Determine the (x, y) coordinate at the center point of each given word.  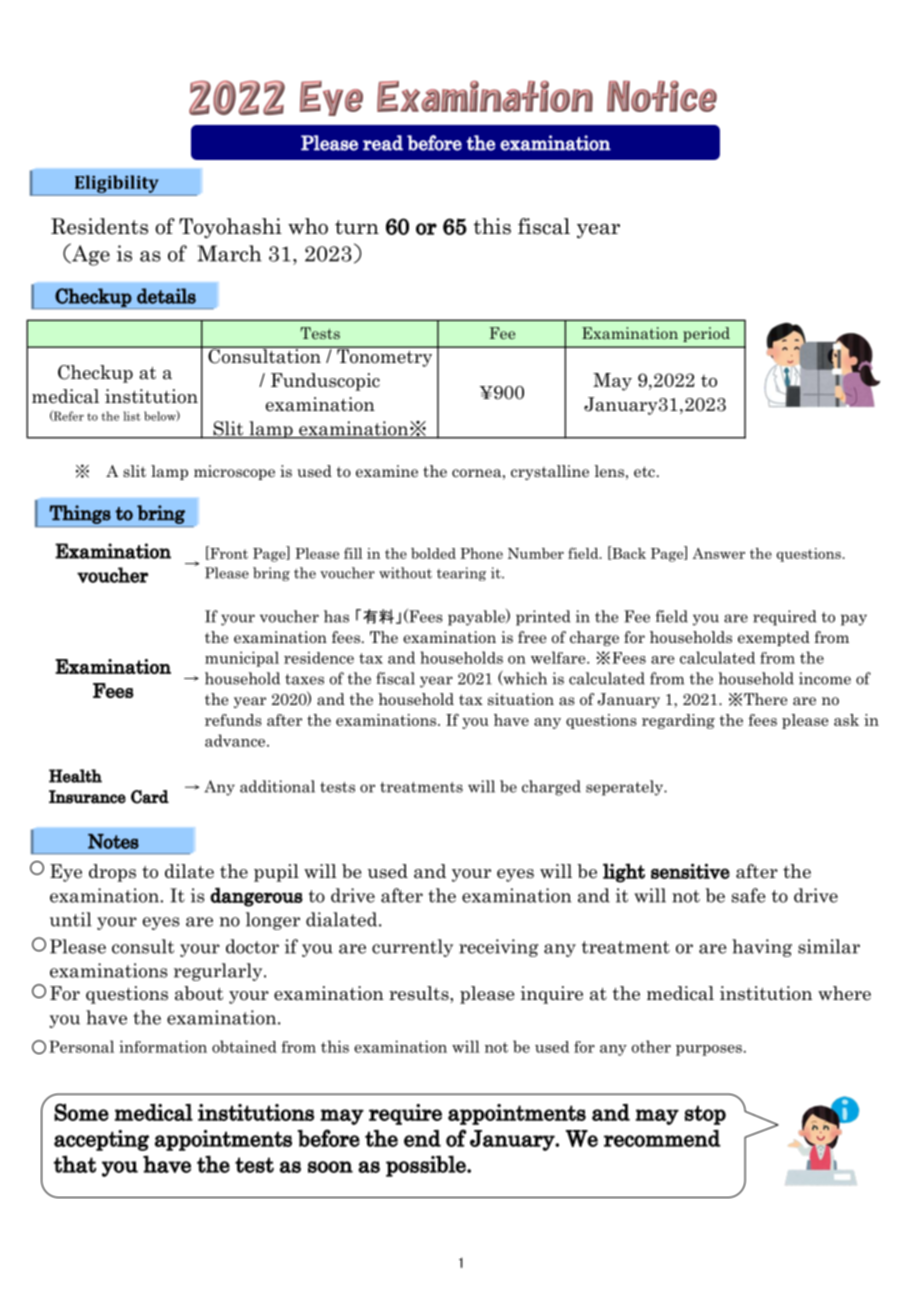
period (706, 334)
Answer (718, 553)
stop (705, 1115)
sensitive (690, 871)
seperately (625, 788)
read (383, 143)
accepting (101, 1140)
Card (150, 797)
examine (387, 471)
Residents (99, 226)
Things (80, 514)
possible (427, 1166)
